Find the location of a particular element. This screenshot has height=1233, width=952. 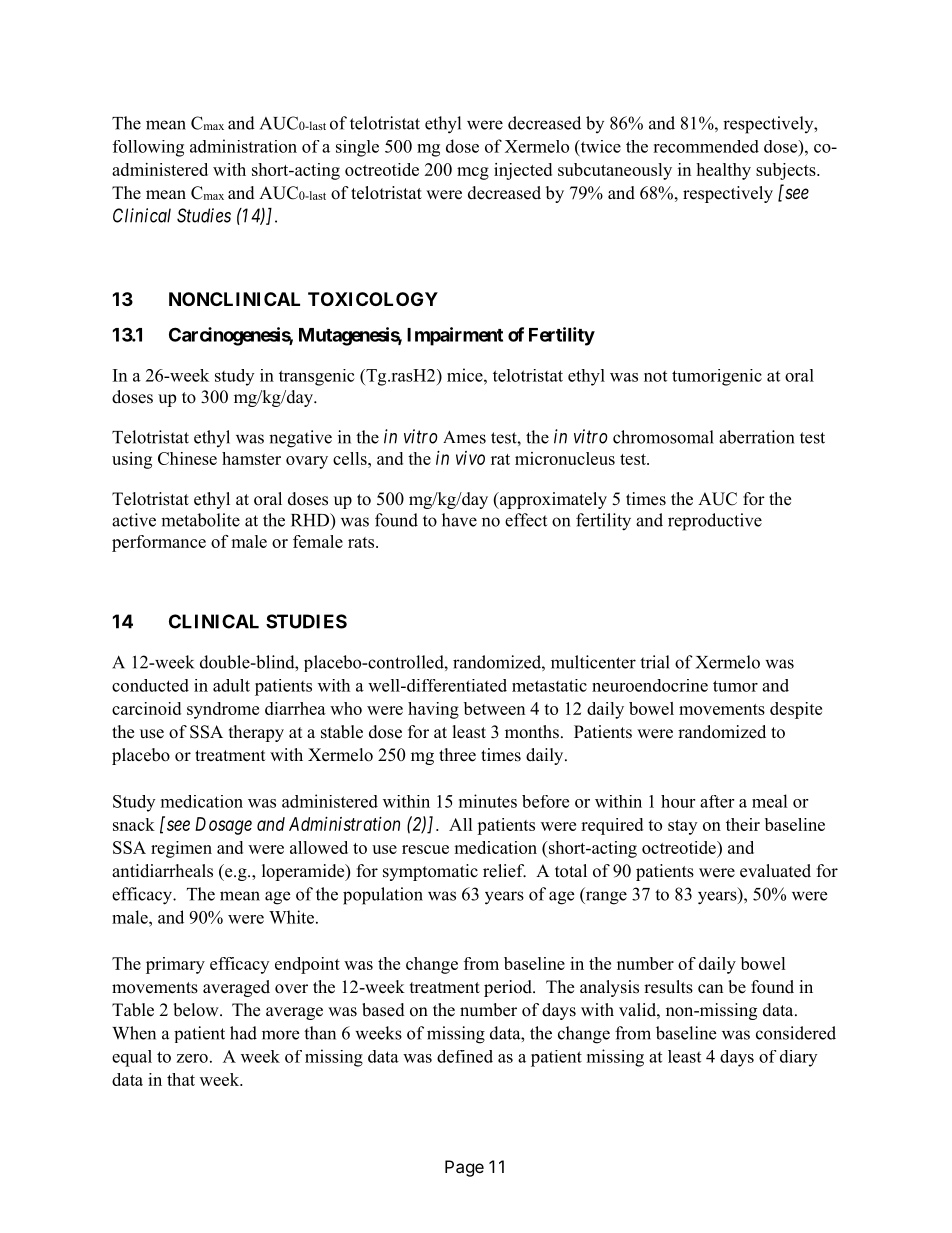

metabolite is located at coordinates (200, 520).
